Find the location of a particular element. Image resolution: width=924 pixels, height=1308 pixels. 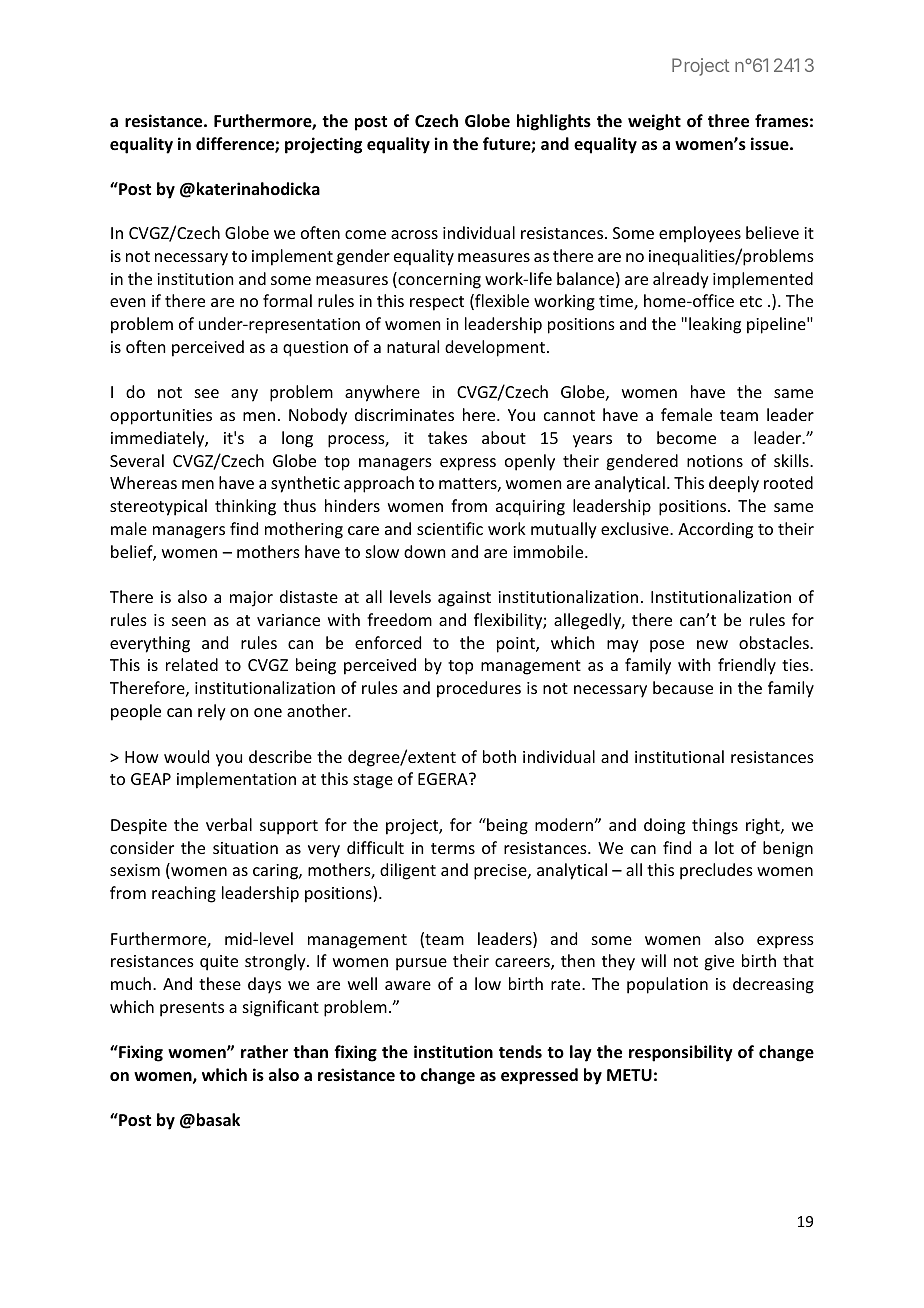

According is located at coordinates (715, 530).
